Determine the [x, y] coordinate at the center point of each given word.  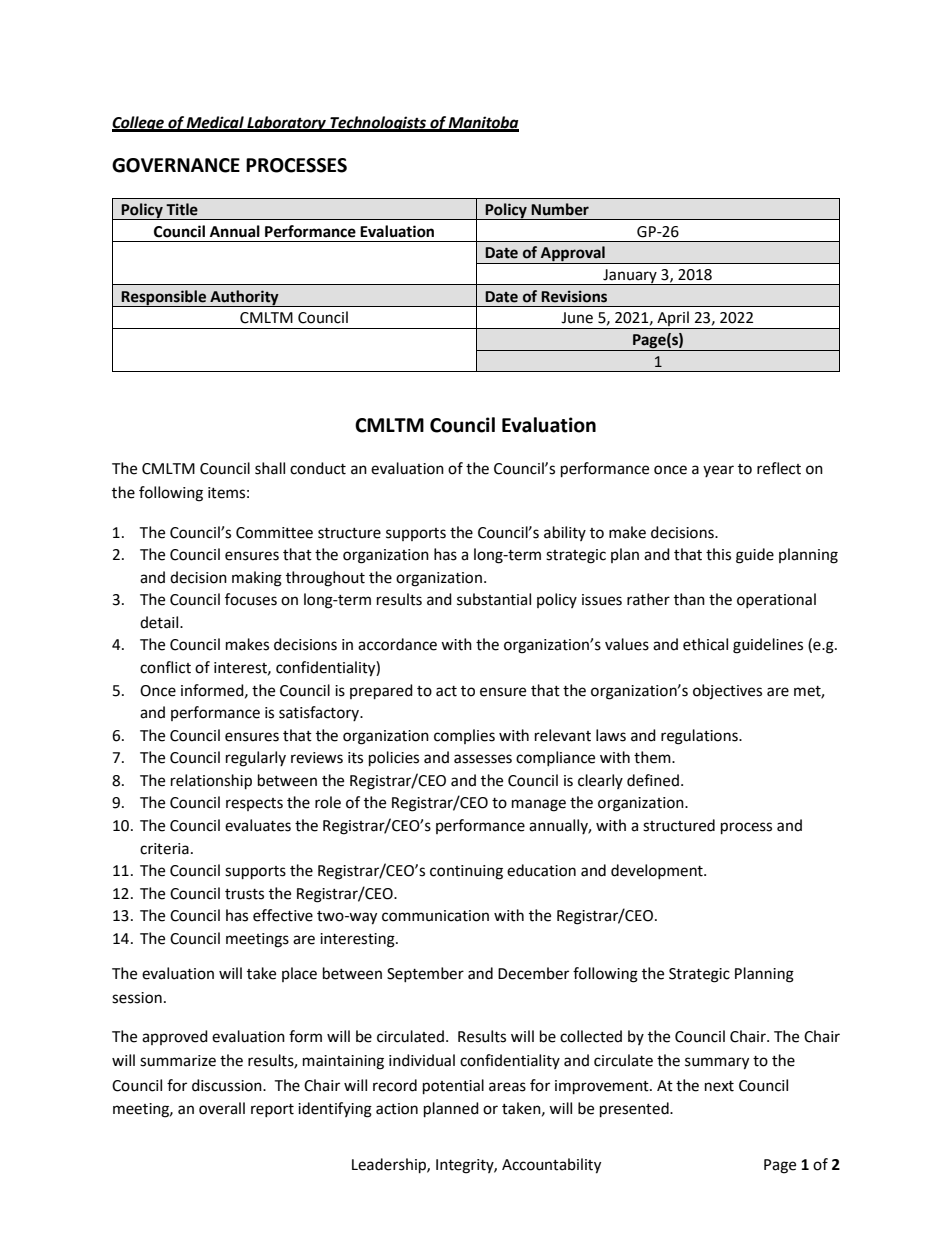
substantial [494, 599]
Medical [215, 123]
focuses [251, 599]
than [689, 599]
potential [453, 1087]
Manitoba [483, 123]
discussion [228, 1085]
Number [560, 209]
